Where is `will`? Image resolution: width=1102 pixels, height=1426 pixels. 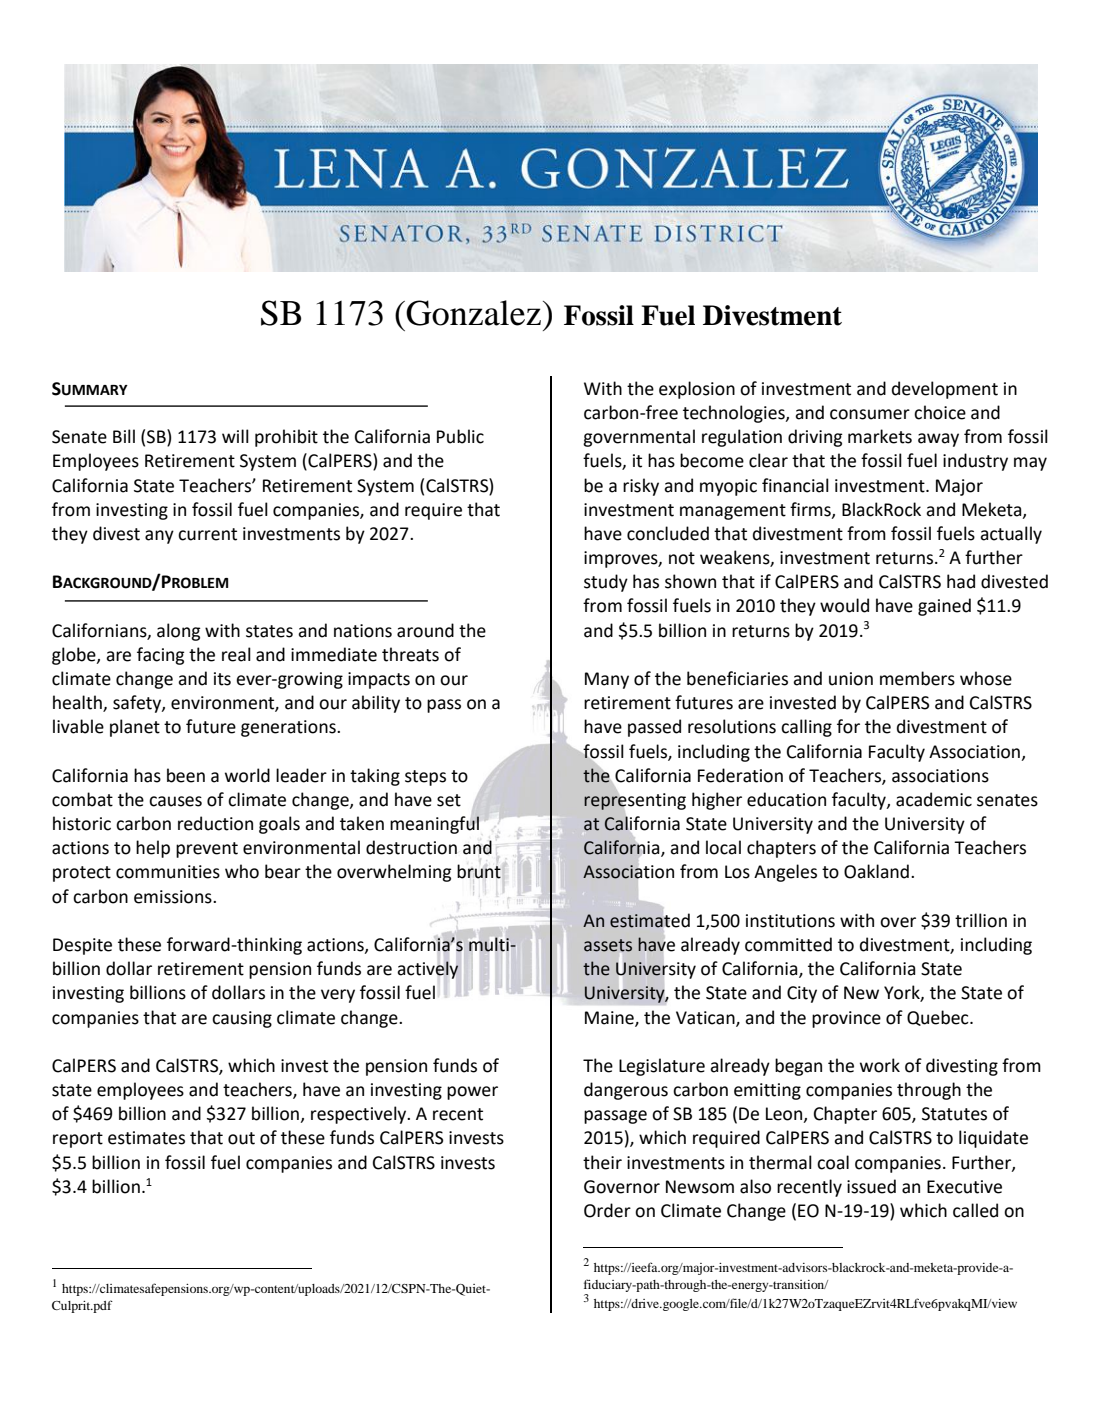
will is located at coordinates (235, 436).
